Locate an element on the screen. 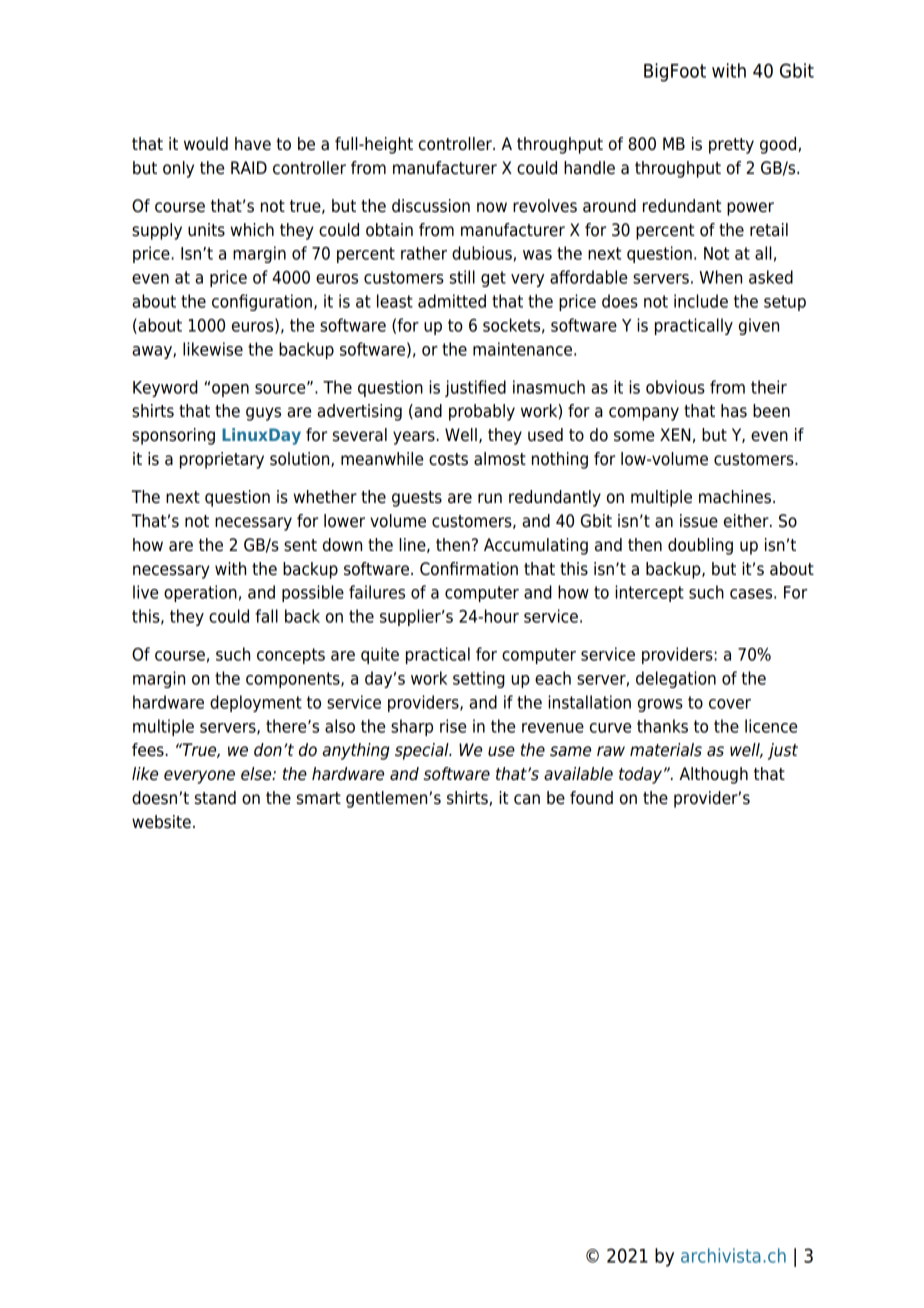 This screenshot has height=1308, width=924. probably is located at coordinates (482, 412).
